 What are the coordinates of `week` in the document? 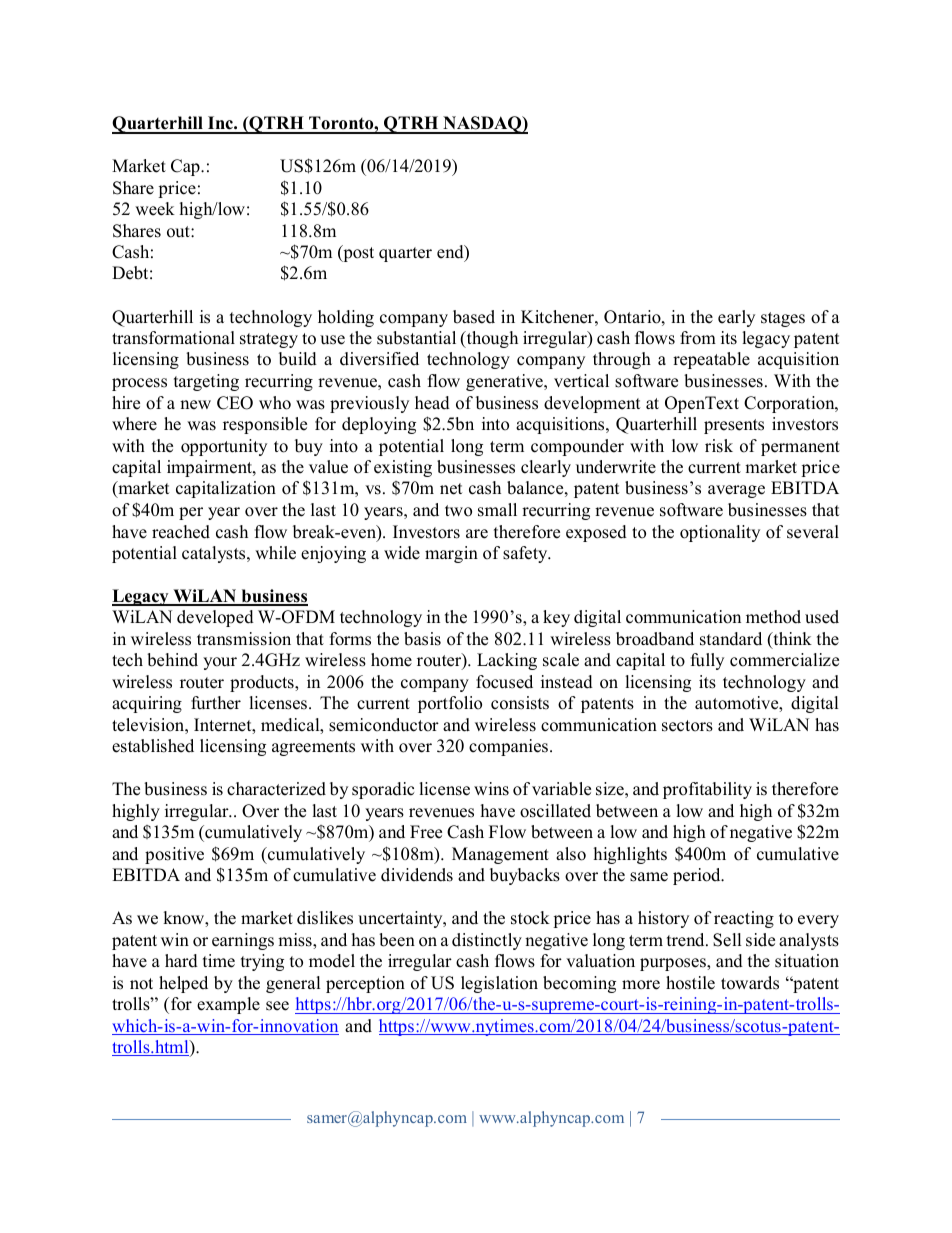 It's located at (155, 209).
